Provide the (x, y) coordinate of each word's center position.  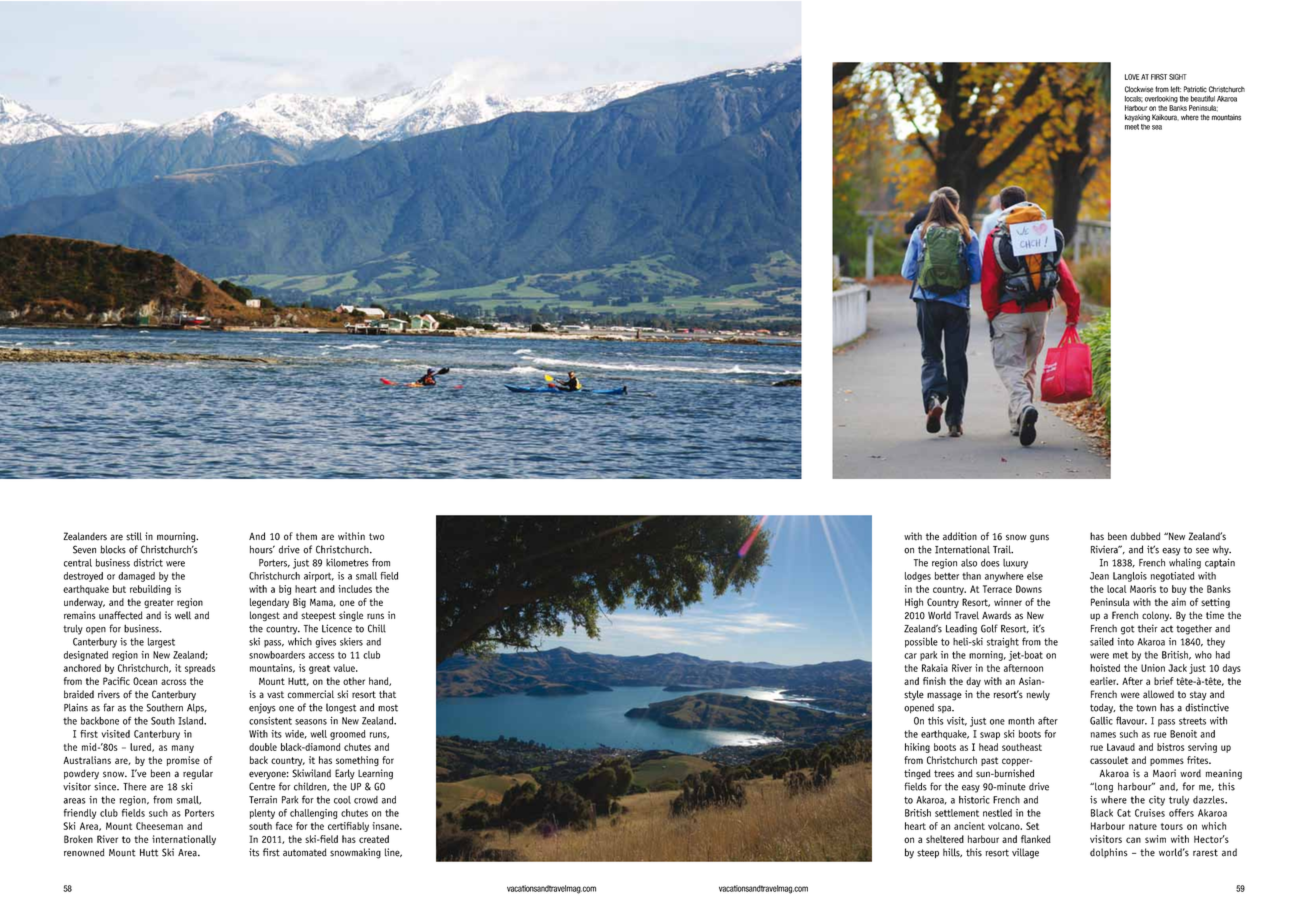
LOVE (1132, 77)
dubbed (1145, 536)
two (376, 536)
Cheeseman (159, 826)
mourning (177, 537)
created (374, 839)
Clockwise (1139, 89)
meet (1132, 127)
